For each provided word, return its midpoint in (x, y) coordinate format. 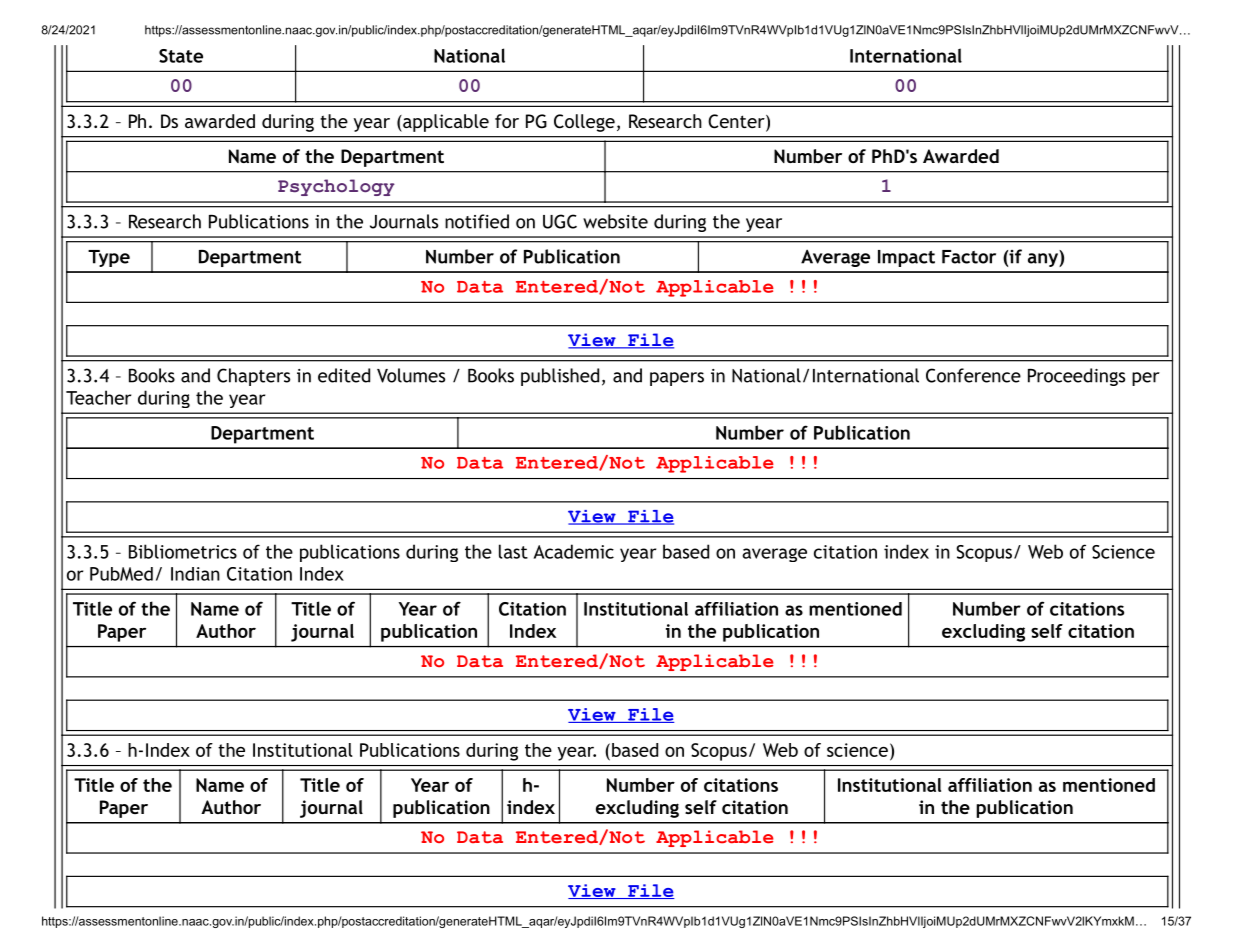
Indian (195, 574)
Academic (574, 551)
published (560, 377)
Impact (906, 258)
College (584, 123)
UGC (560, 221)
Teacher (98, 397)
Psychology (336, 187)
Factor (969, 257)
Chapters (253, 377)
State (181, 56)
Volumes (411, 375)
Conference (973, 375)
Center (737, 122)
